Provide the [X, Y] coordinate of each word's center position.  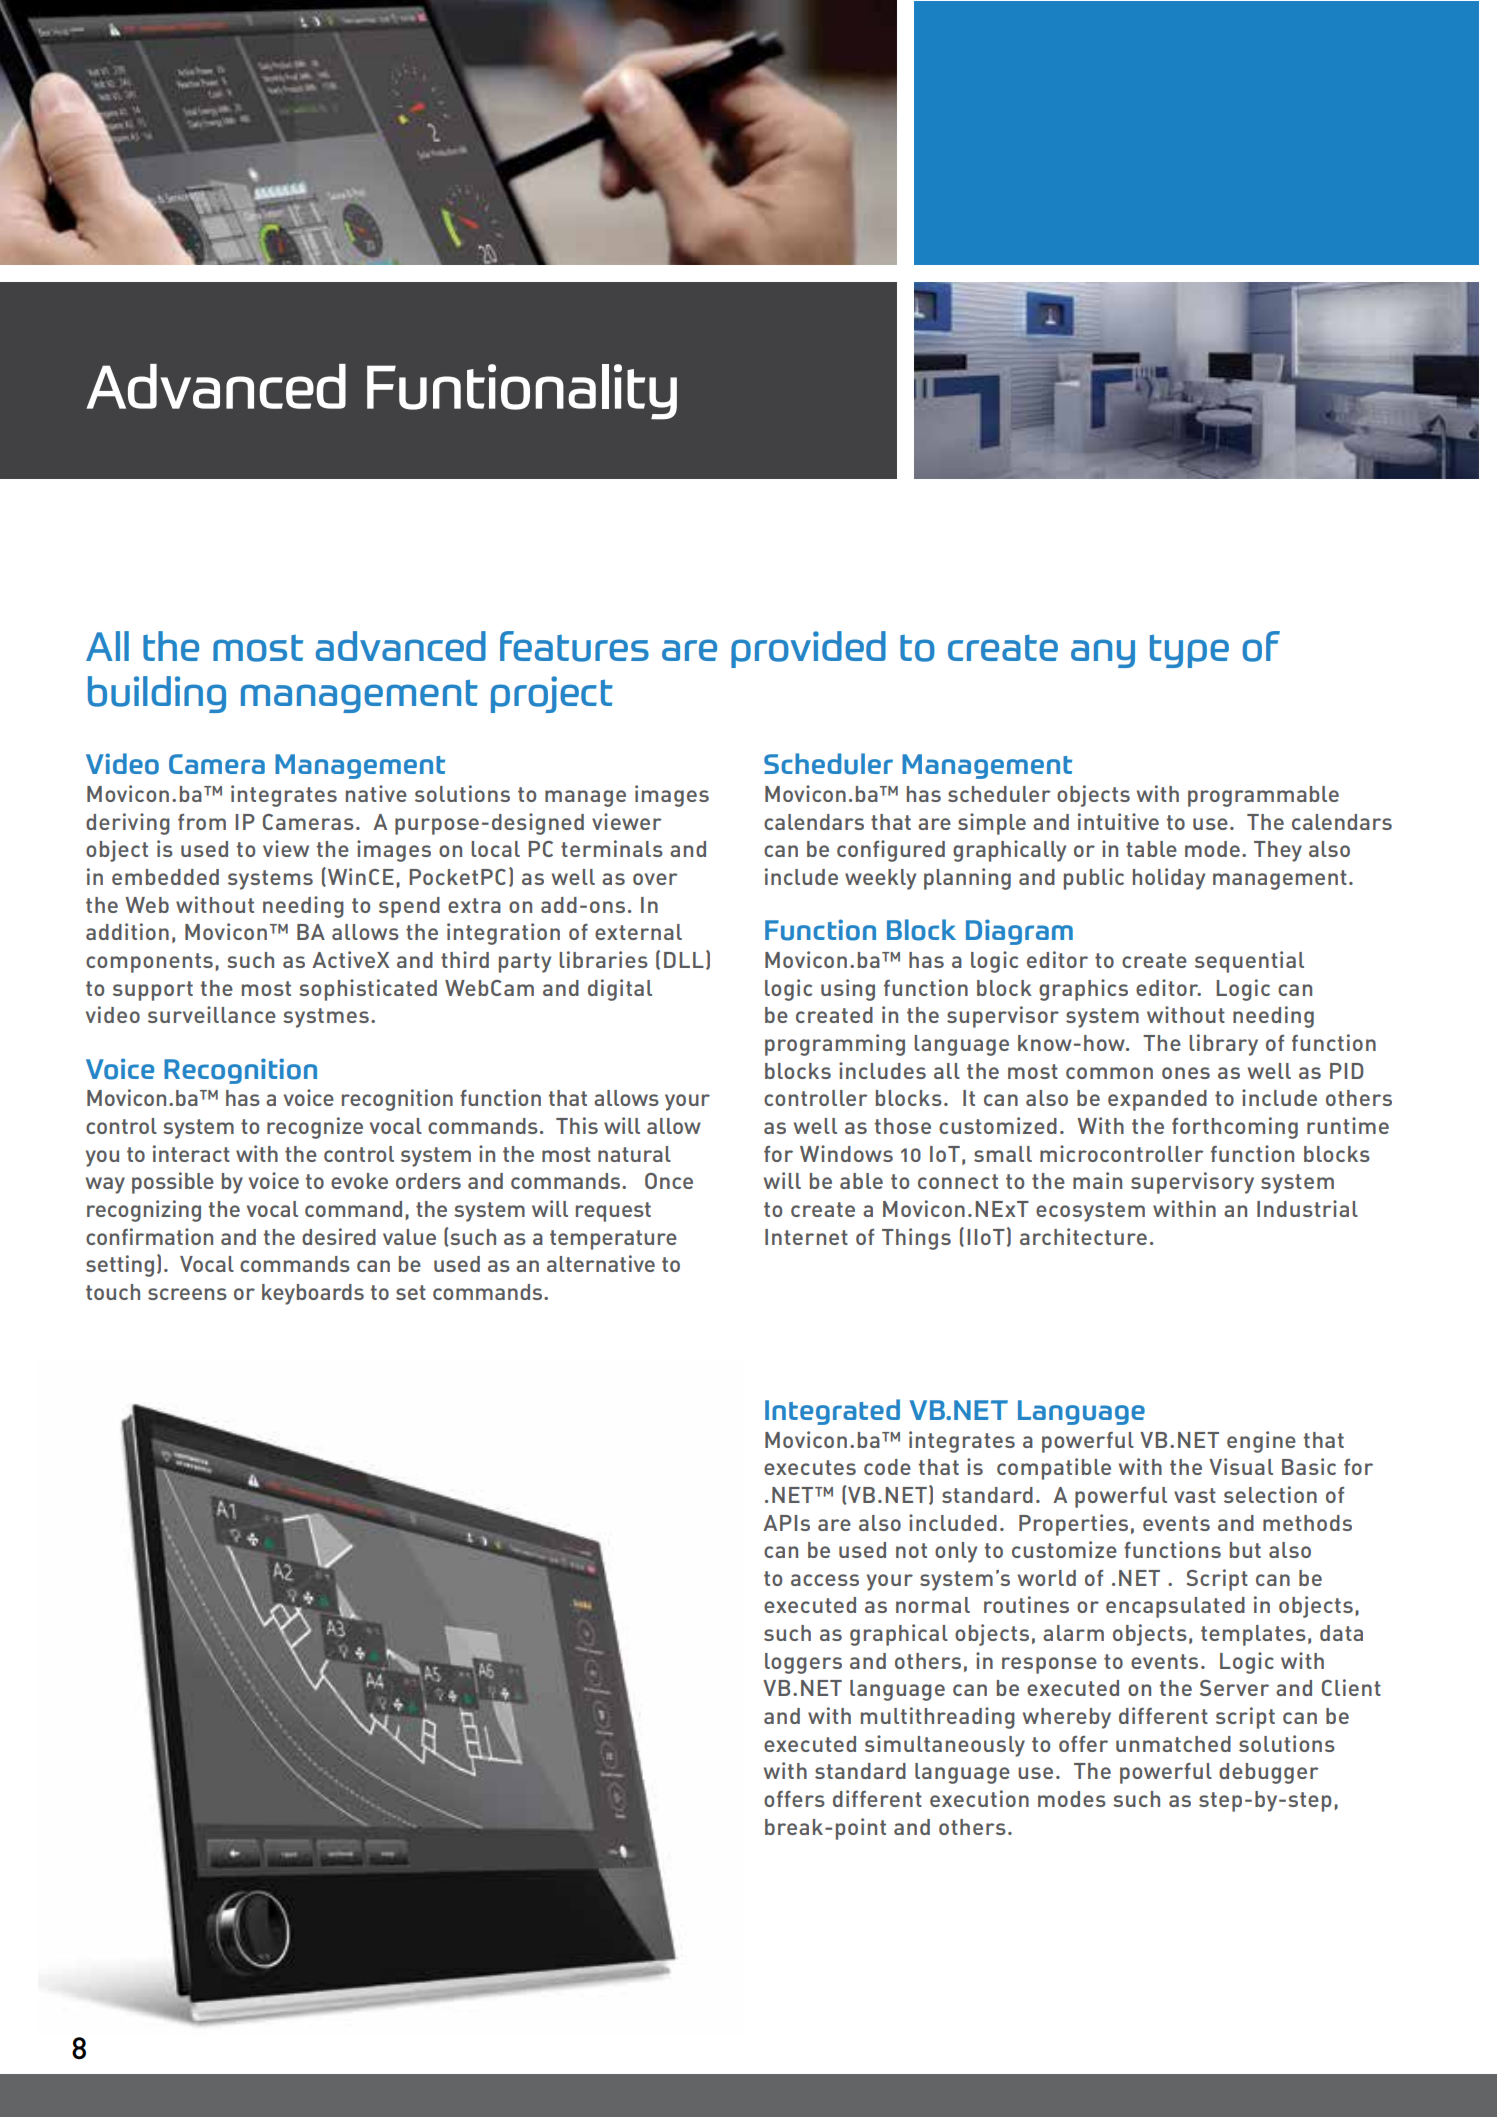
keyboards [313, 1294]
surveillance [212, 1014]
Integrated [832, 1412]
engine [1261, 1442]
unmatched [1173, 1744]
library [1223, 1045]
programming [835, 1045]
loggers [803, 1663]
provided [808, 649]
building [157, 694]
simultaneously [945, 1746]
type [1189, 651]
